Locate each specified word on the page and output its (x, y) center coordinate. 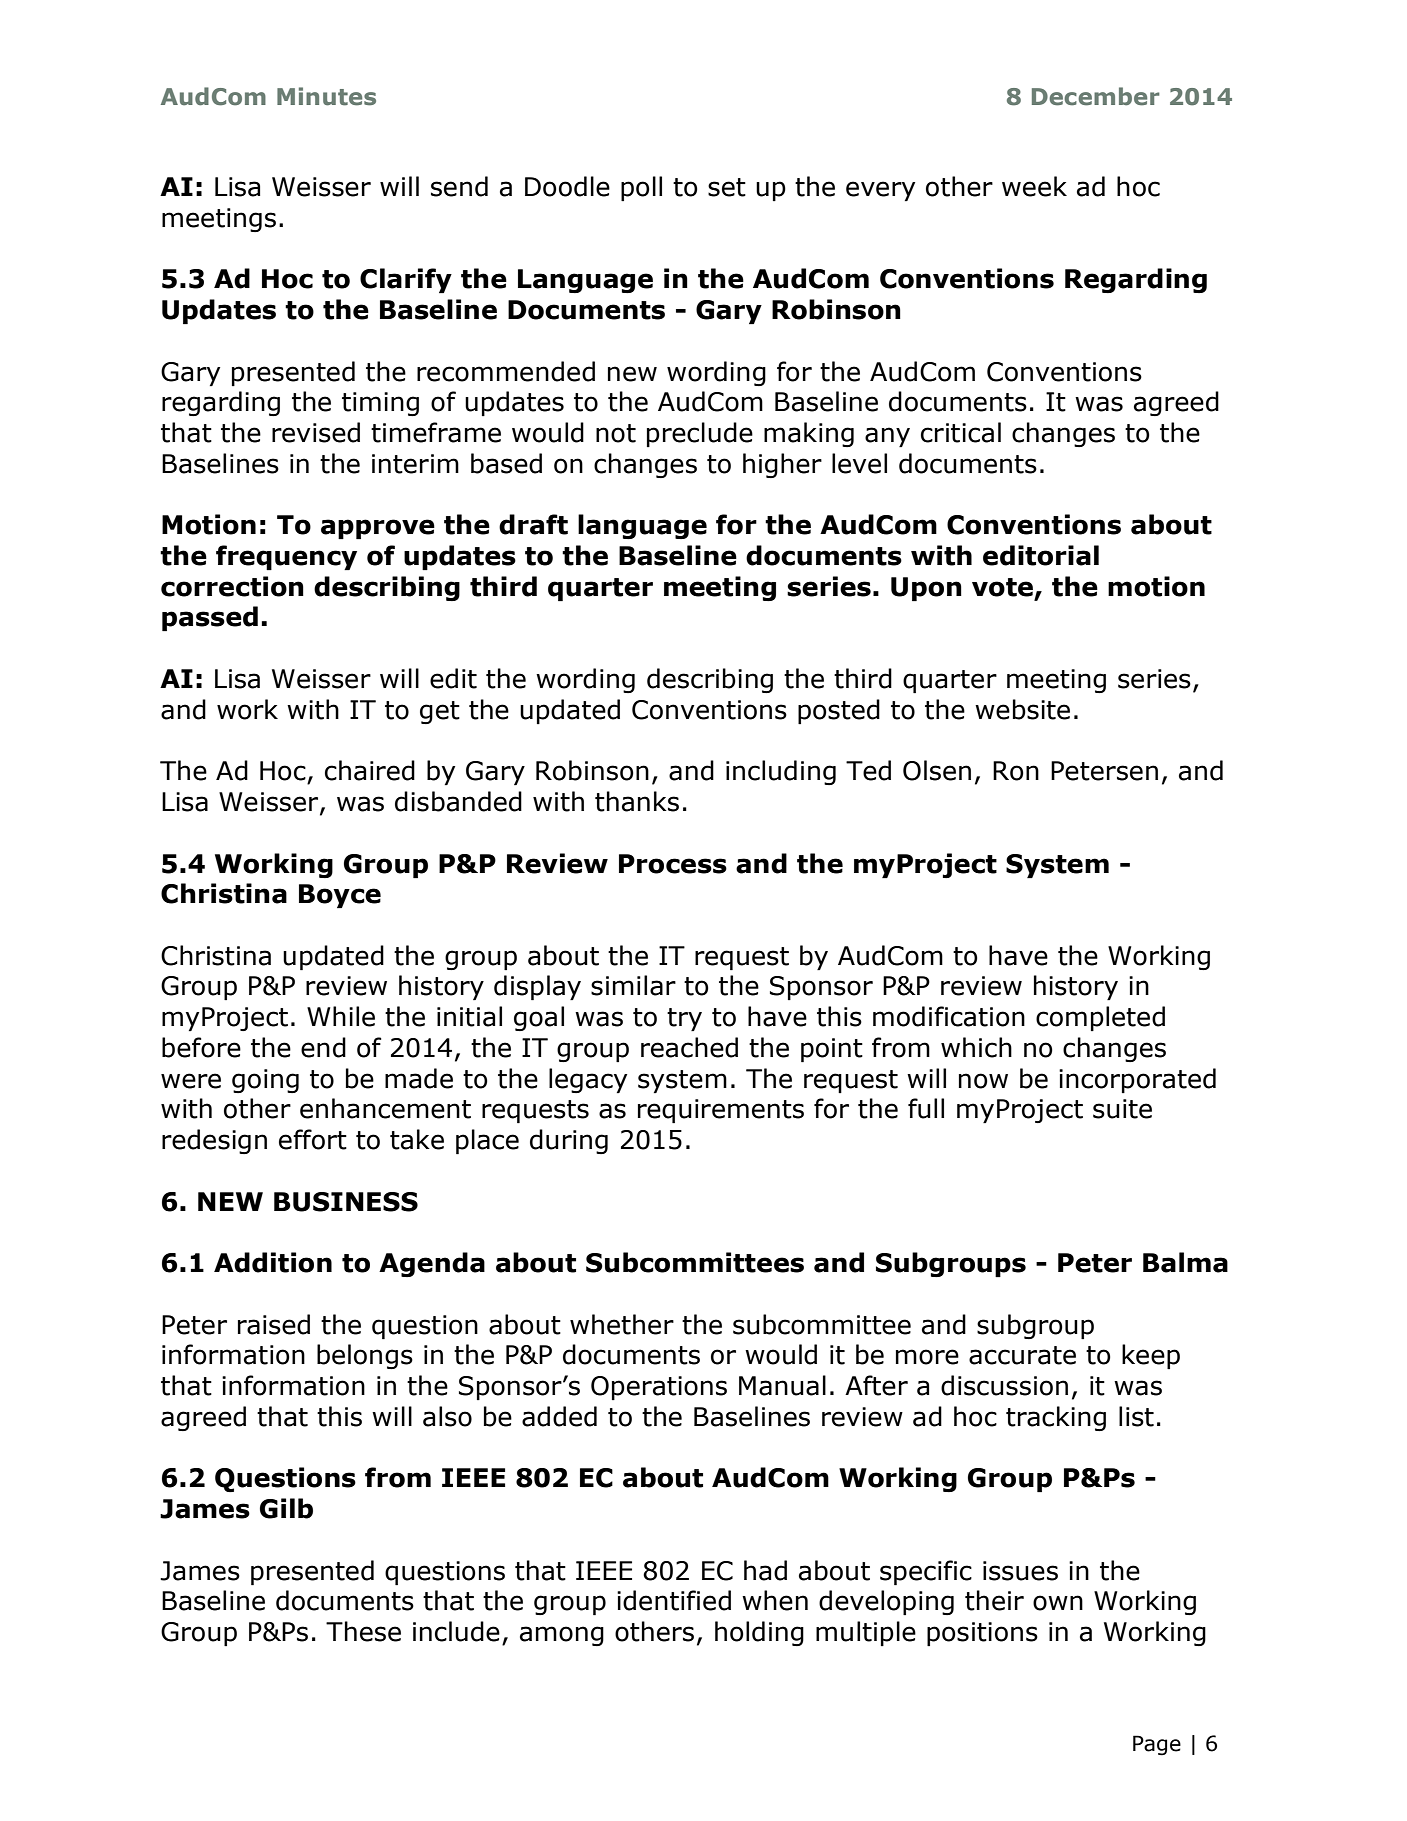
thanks (637, 801)
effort (313, 1139)
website (1022, 709)
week (1034, 186)
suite (1122, 1109)
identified (674, 1600)
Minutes (326, 96)
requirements (721, 1111)
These (363, 1631)
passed (210, 618)
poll (641, 188)
